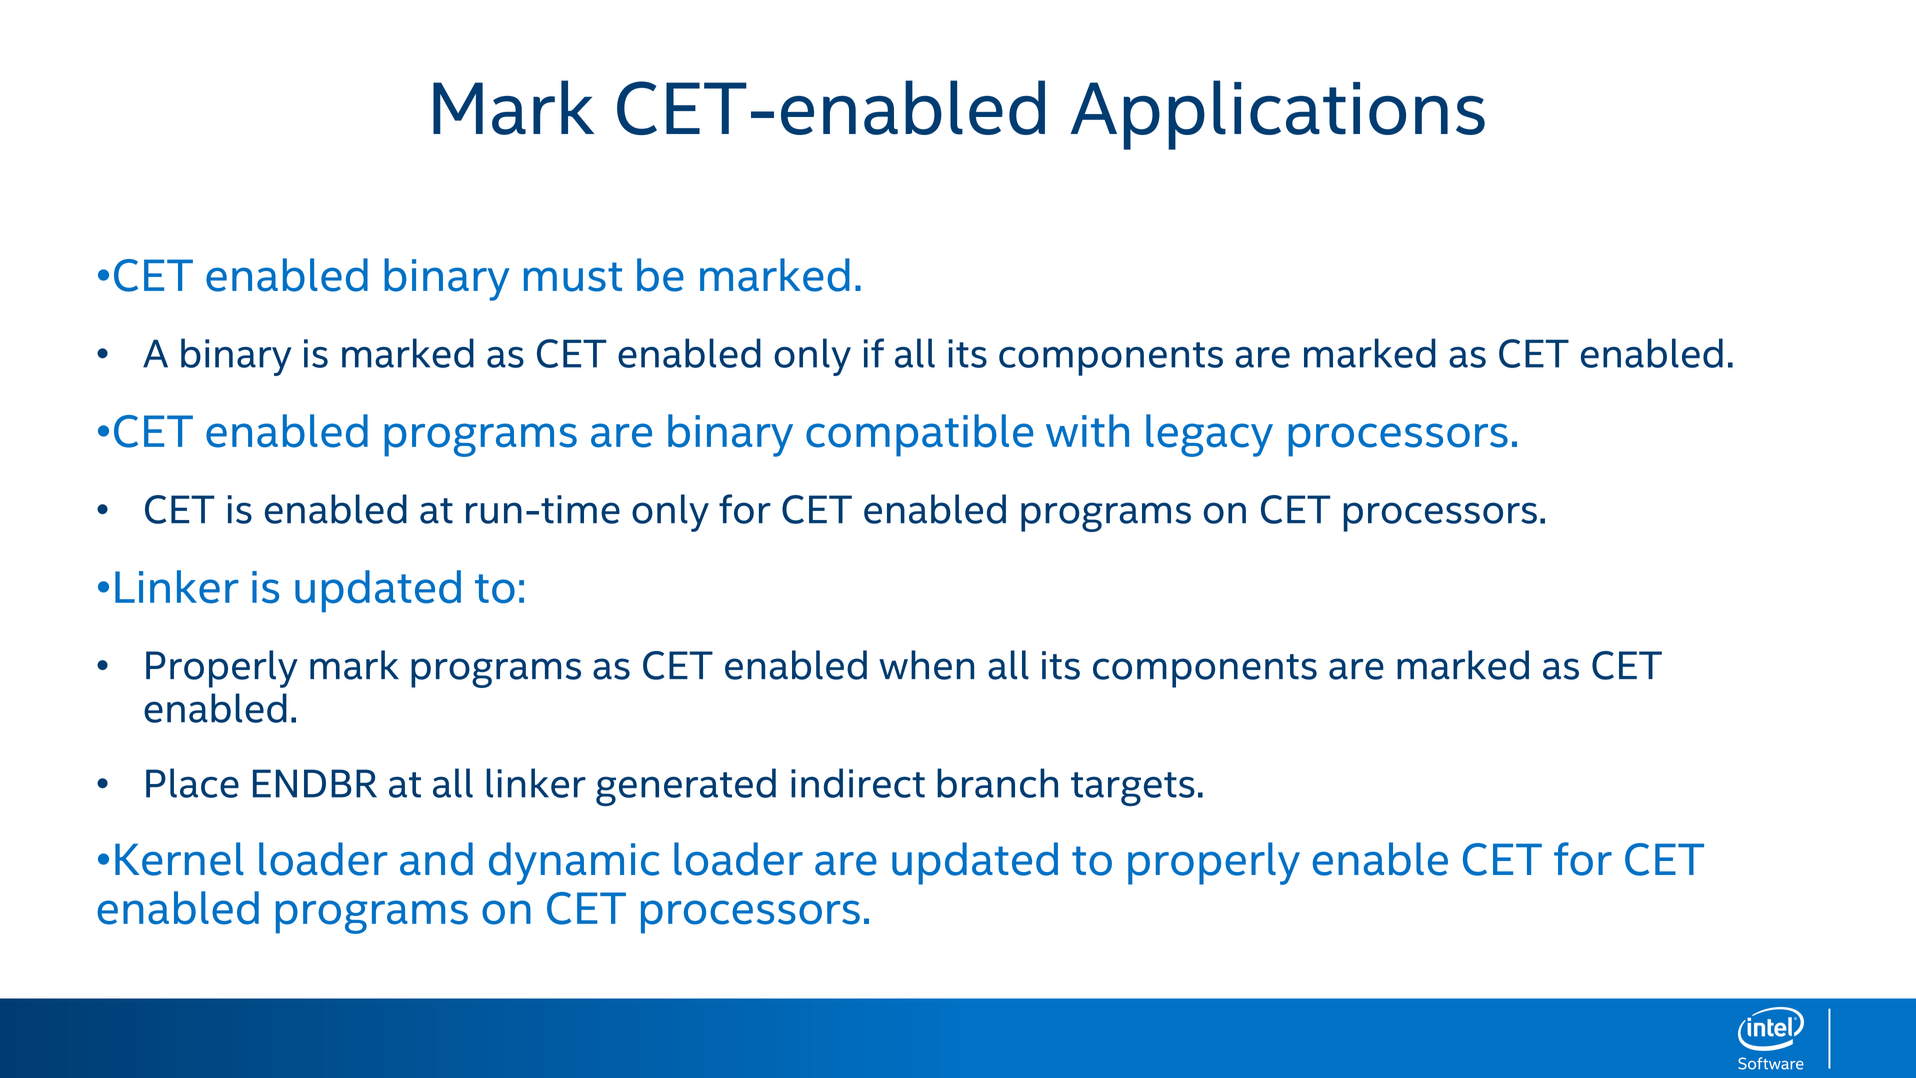  I want to click on with, so click(1087, 430).
